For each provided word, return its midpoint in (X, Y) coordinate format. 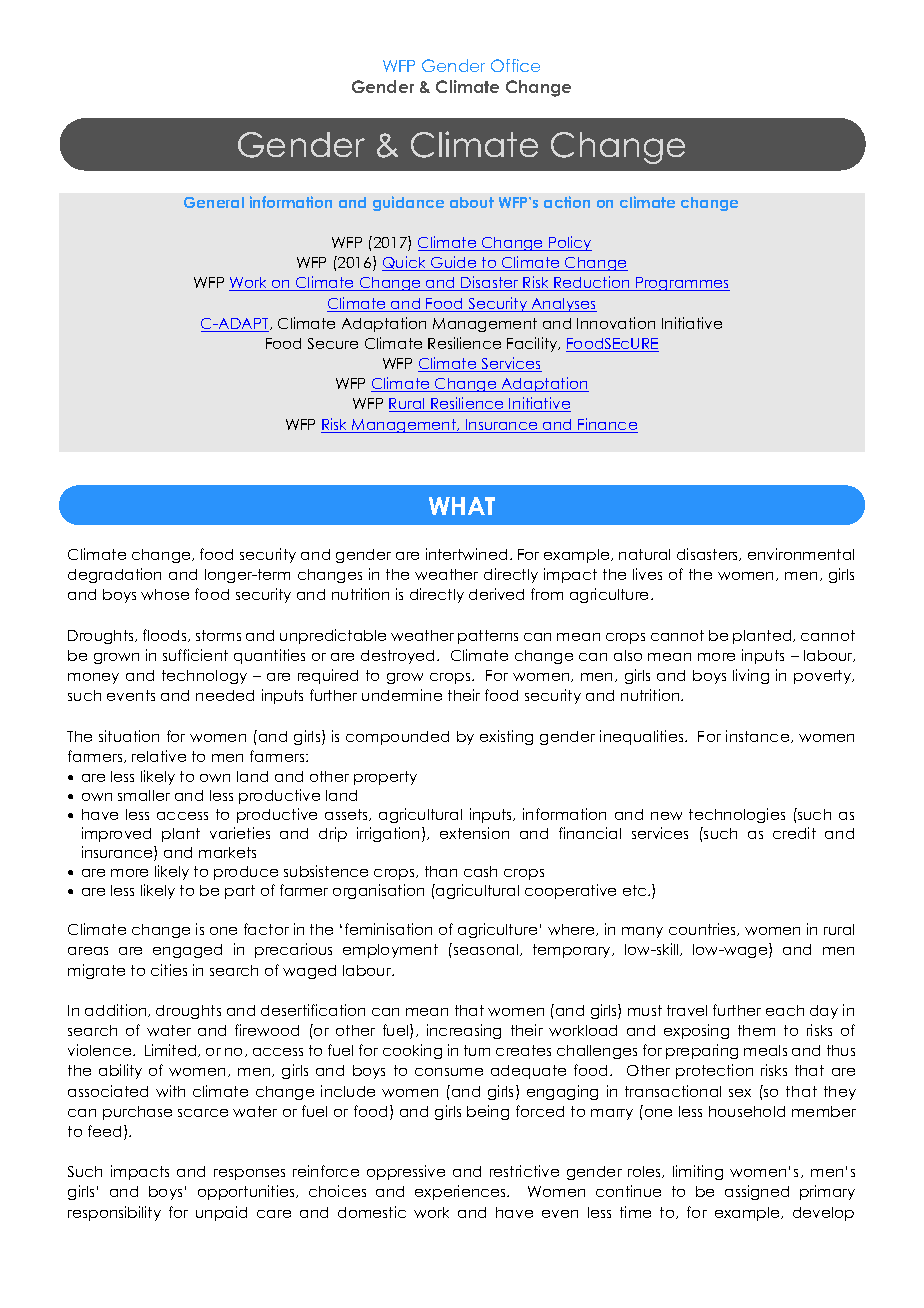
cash (480, 871)
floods (166, 635)
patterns (488, 637)
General (214, 202)
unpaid (221, 1213)
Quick (405, 263)
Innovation (616, 323)
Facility (533, 344)
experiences (461, 1192)
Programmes (682, 284)
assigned (757, 1192)
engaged (187, 951)
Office (515, 65)
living (751, 676)
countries (704, 929)
